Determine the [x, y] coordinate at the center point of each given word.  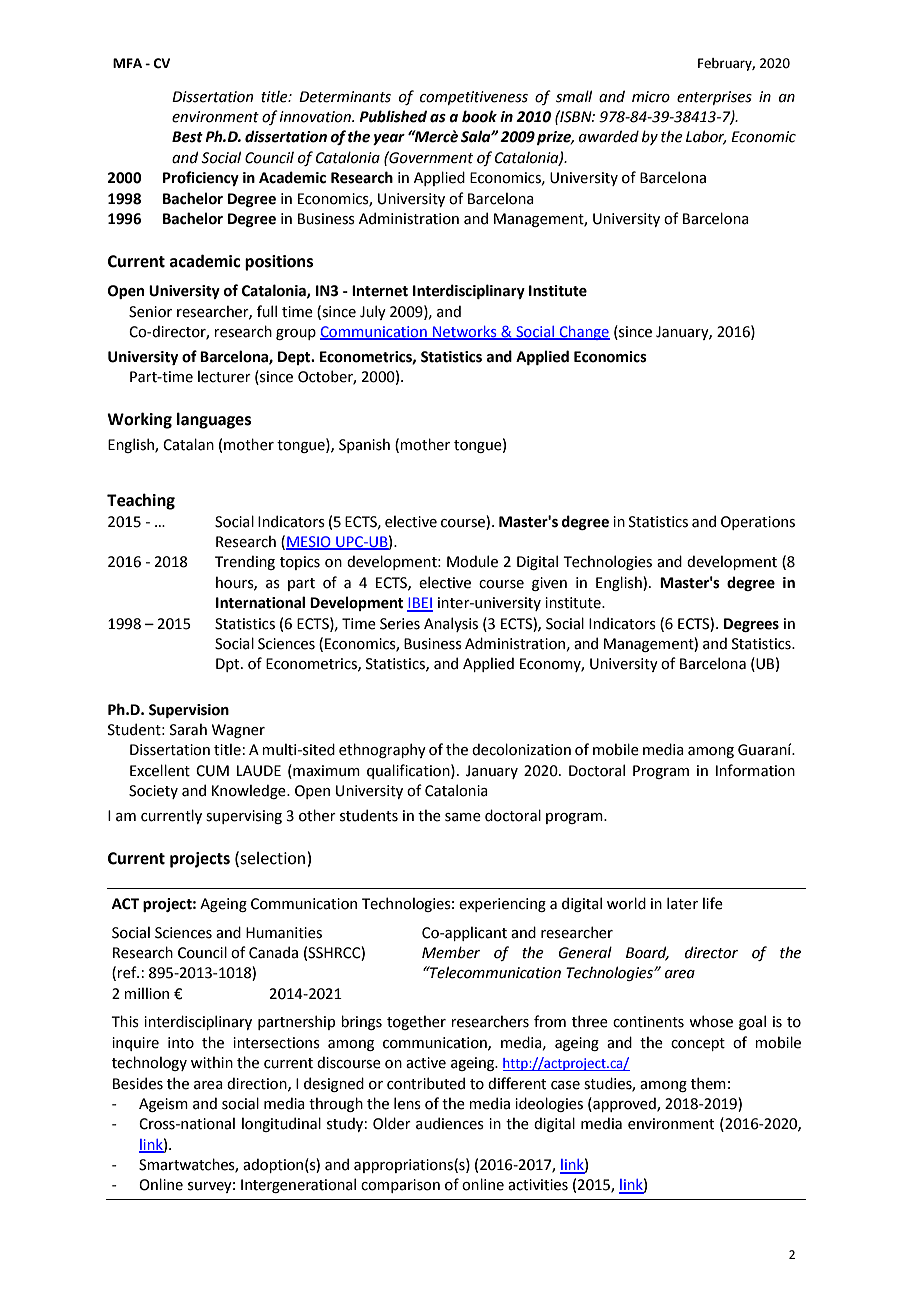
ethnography [382, 750]
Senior [150, 312]
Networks [465, 333]
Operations [758, 523]
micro [651, 97]
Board [647, 953]
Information [755, 770]
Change [583, 333]
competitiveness [474, 98]
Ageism [163, 1105]
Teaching [141, 501]
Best [187, 137]
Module [472, 561]
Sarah [188, 730]
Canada [273, 952]
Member [451, 952]
